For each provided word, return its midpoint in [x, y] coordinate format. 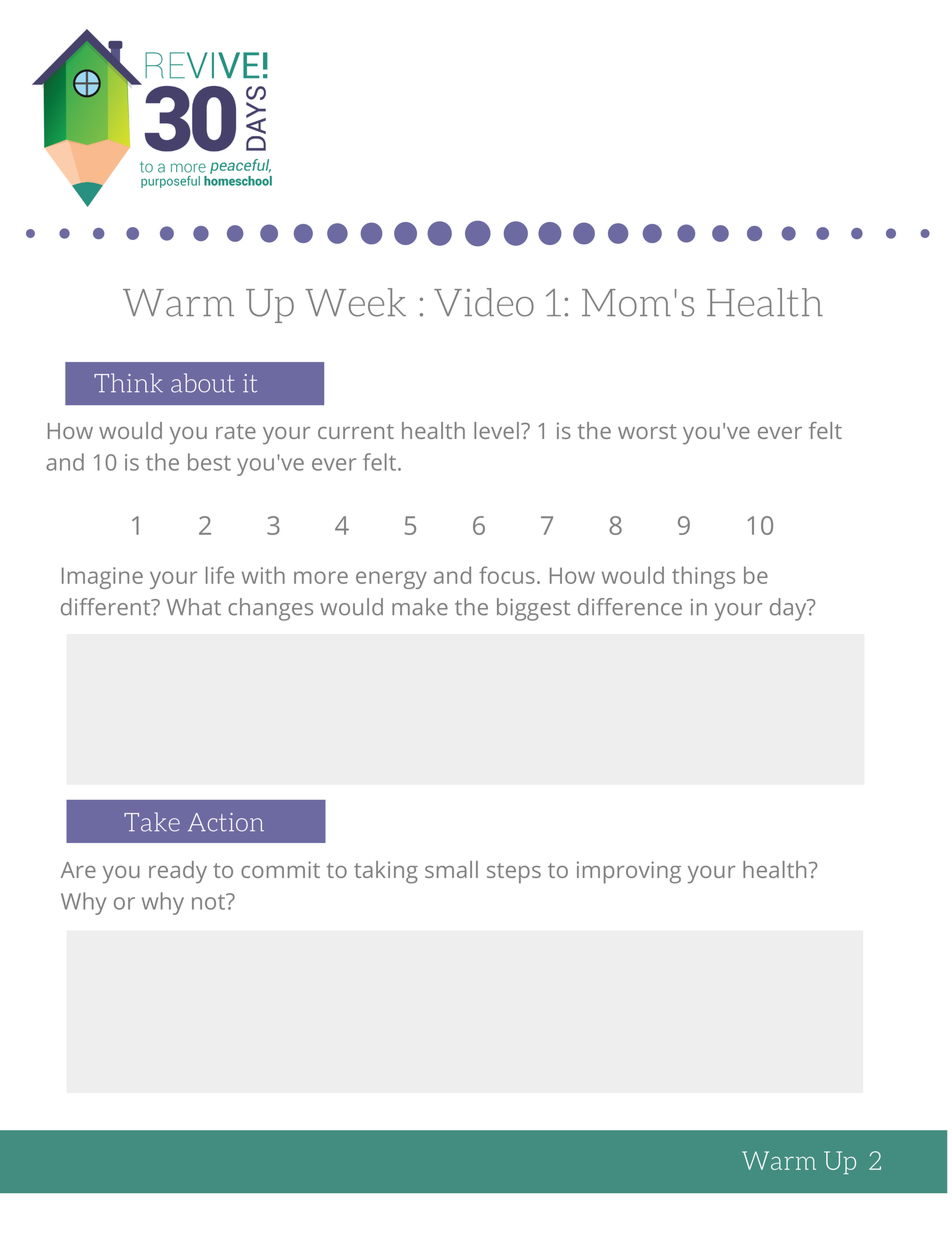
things [703, 577]
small [451, 869]
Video [484, 302]
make [420, 607]
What [194, 607]
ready [178, 872]
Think [128, 382]
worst [647, 431]
